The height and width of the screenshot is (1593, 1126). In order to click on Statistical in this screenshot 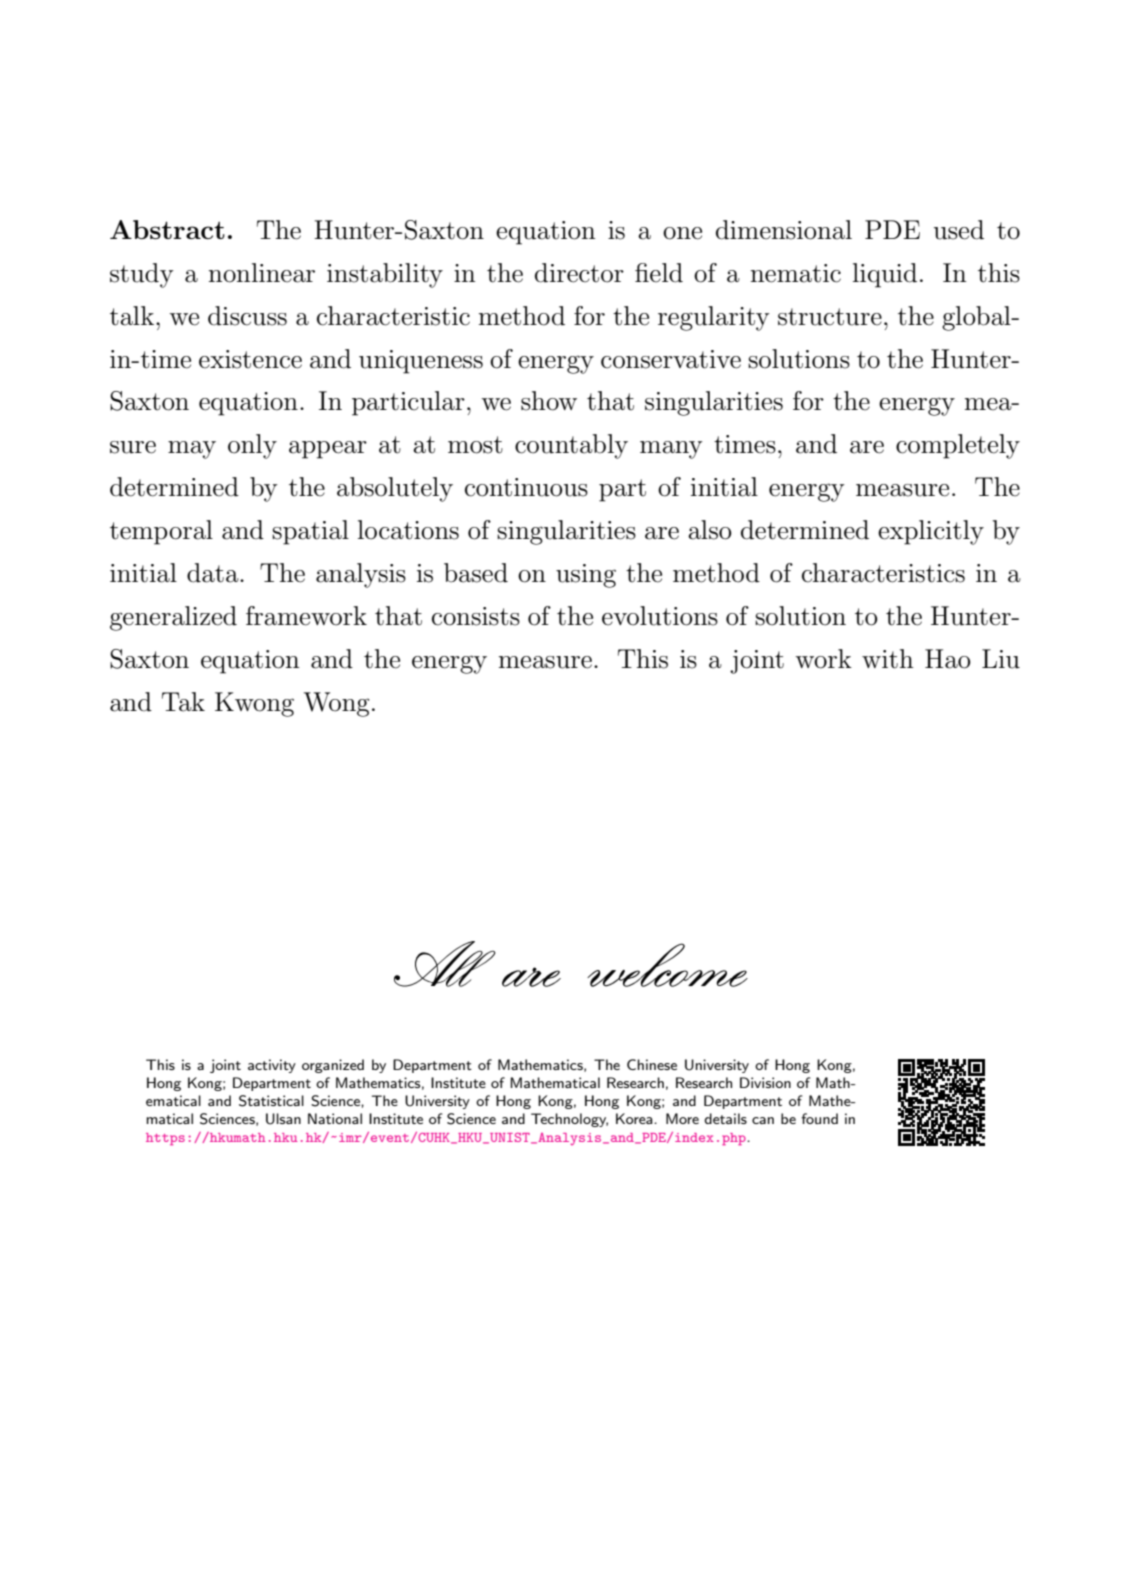, I will do `click(271, 1101)`.
